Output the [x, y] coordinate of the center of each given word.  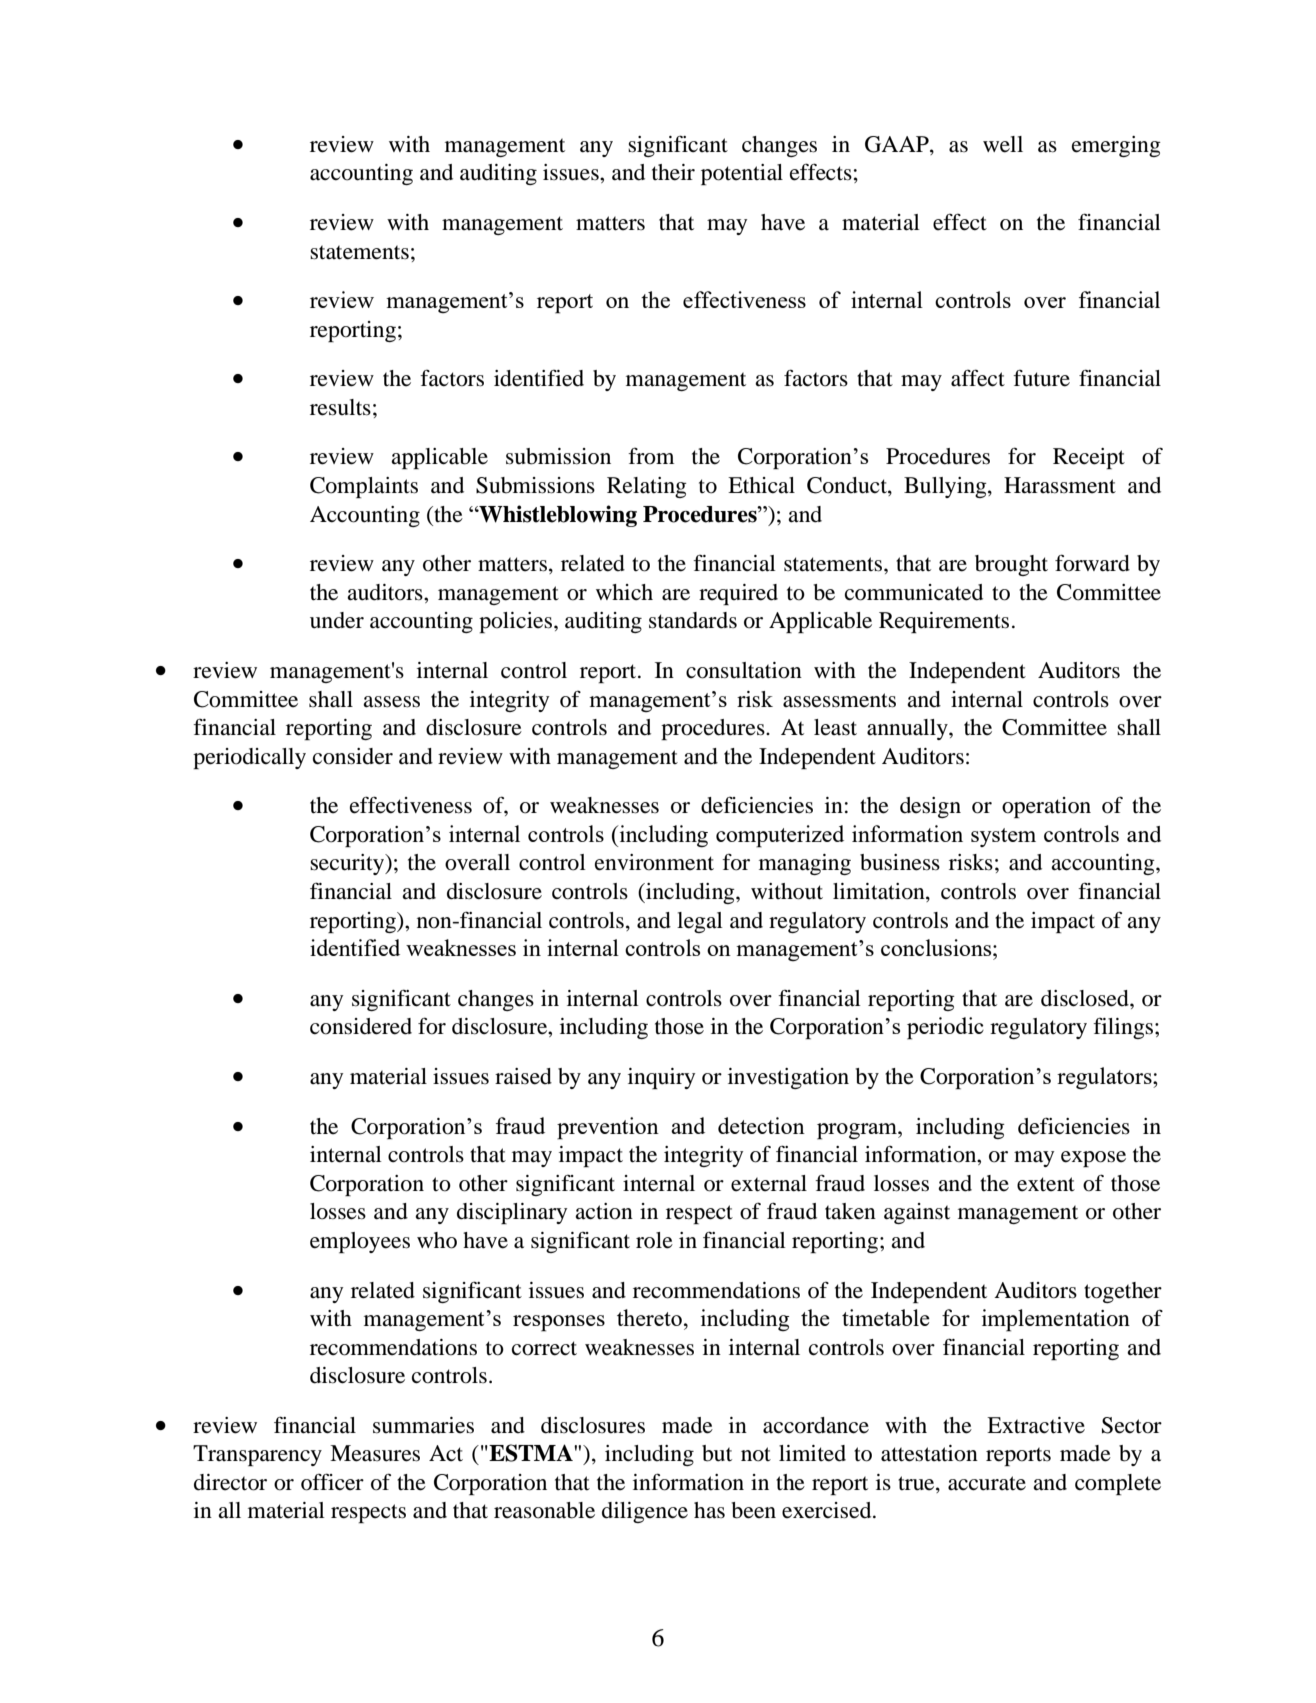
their [673, 172]
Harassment [1060, 485]
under [337, 620]
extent [1046, 1184]
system [1003, 837]
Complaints [364, 487]
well [1003, 144]
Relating [647, 487]
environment [654, 862]
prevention [608, 1128]
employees [360, 1242]
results [340, 407]
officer [332, 1482]
